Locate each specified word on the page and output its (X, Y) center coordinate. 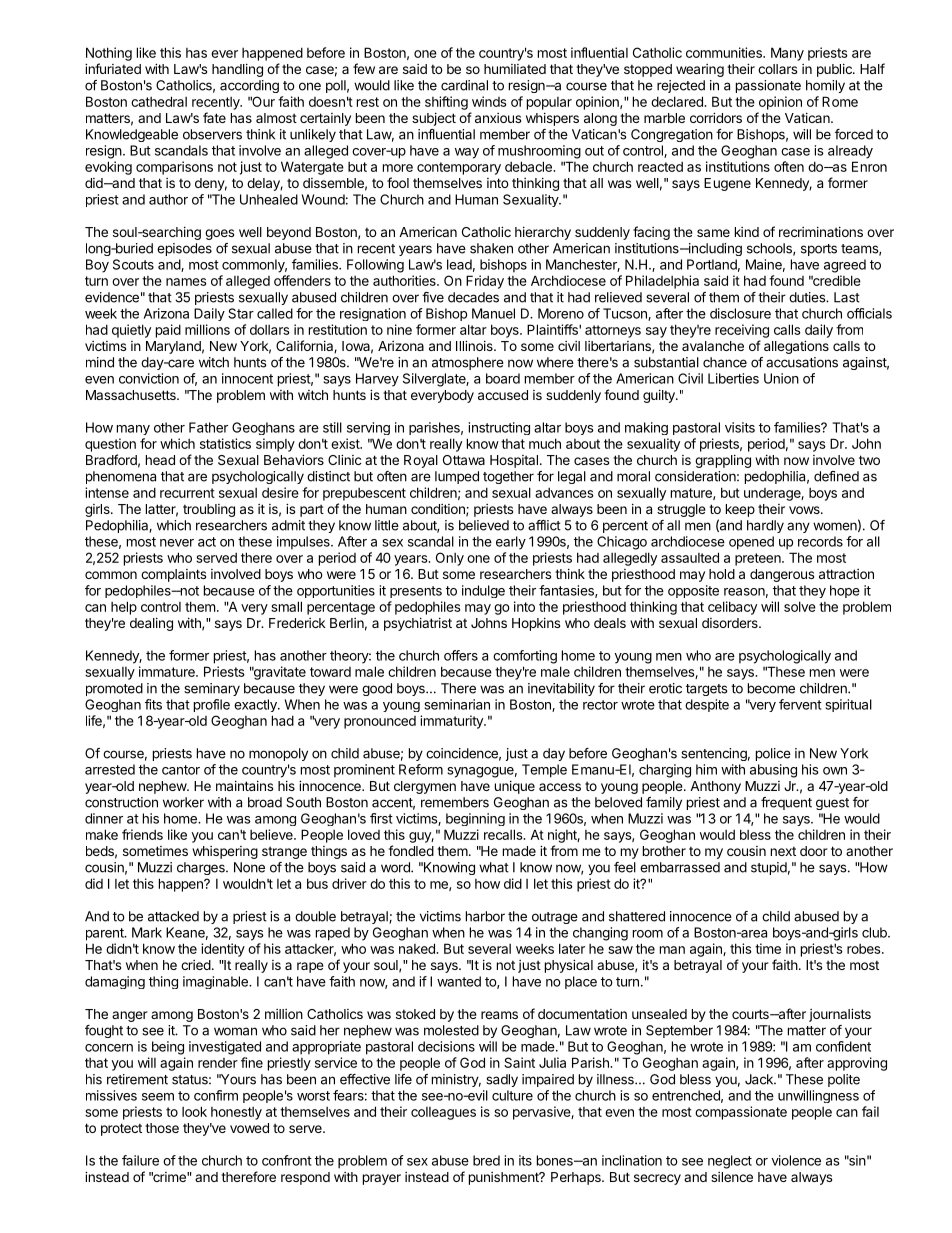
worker (183, 802)
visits (740, 427)
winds (489, 101)
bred (486, 1160)
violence (796, 1160)
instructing (499, 428)
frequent (786, 803)
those (162, 1128)
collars (777, 69)
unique (515, 787)
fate (214, 117)
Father (208, 427)
